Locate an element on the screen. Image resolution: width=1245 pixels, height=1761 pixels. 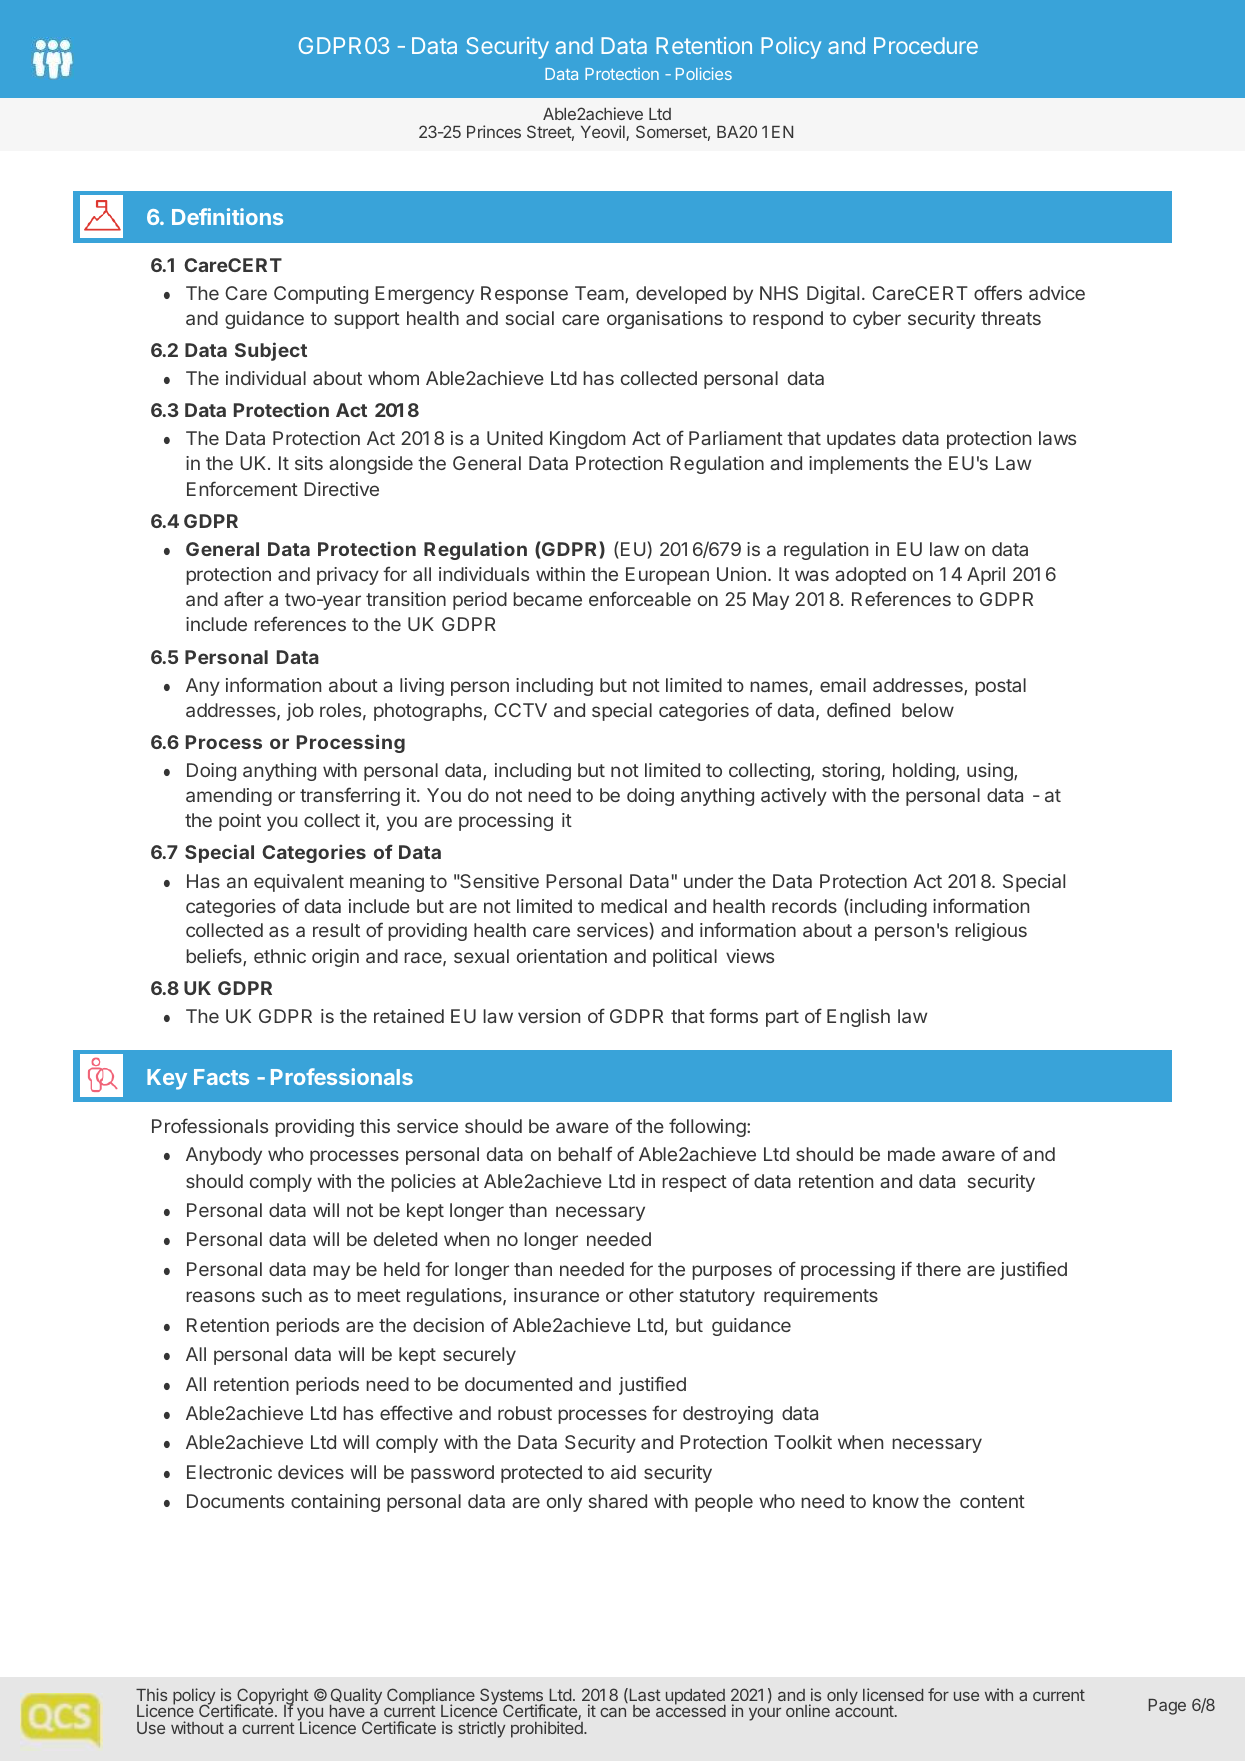
Procedure is located at coordinates (926, 45).
